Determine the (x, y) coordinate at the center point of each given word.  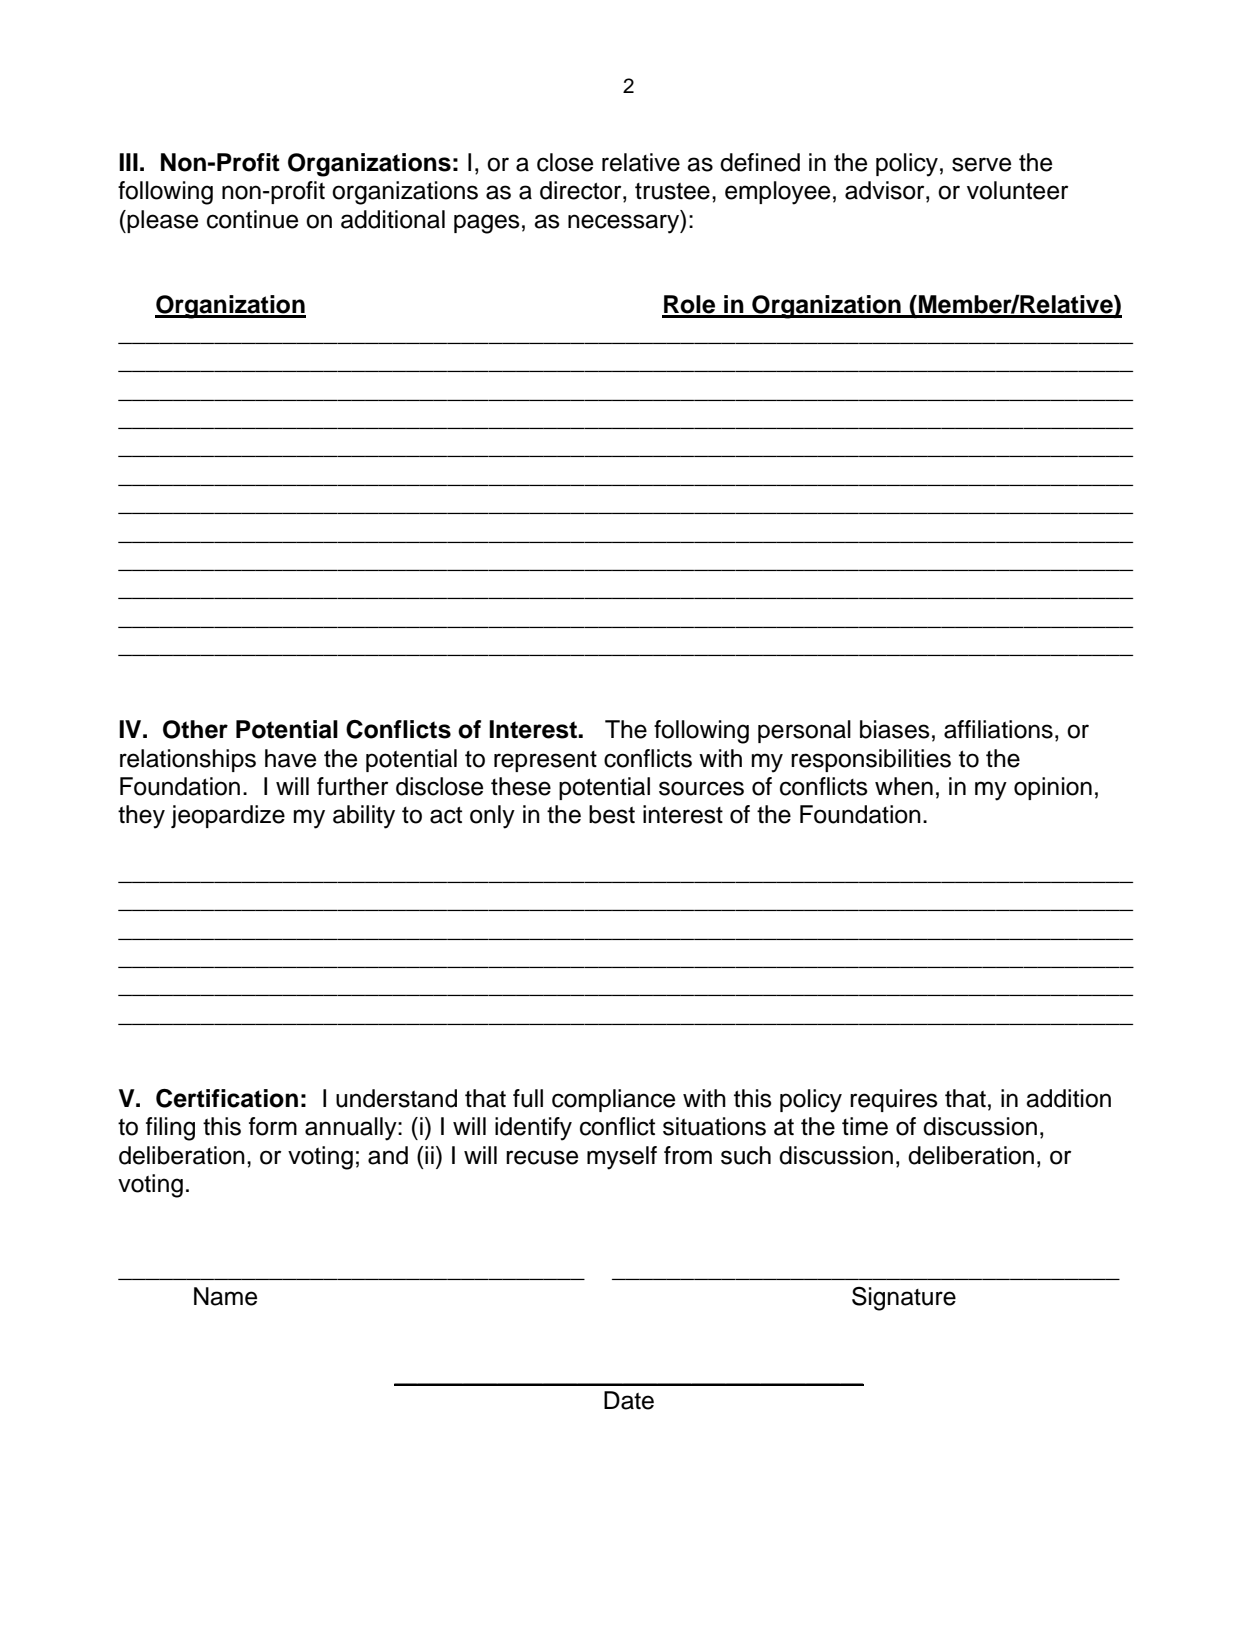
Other (195, 729)
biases (895, 729)
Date (629, 1400)
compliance (613, 1100)
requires (894, 1100)
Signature (904, 1299)
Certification (227, 1098)
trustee (672, 191)
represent (545, 761)
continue (252, 219)
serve (981, 164)
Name (225, 1296)
